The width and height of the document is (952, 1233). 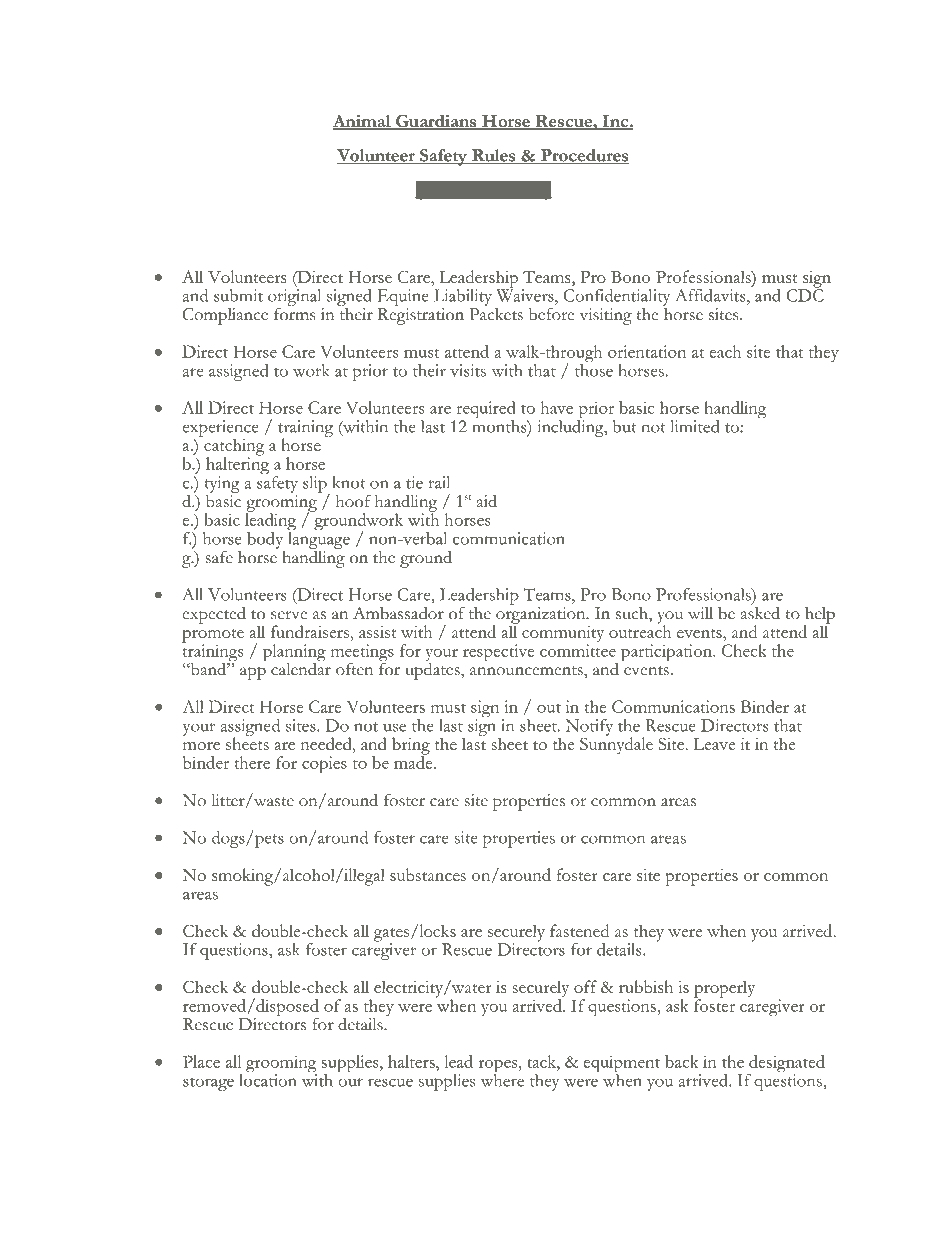 I want to click on Animal, so click(x=363, y=122).
